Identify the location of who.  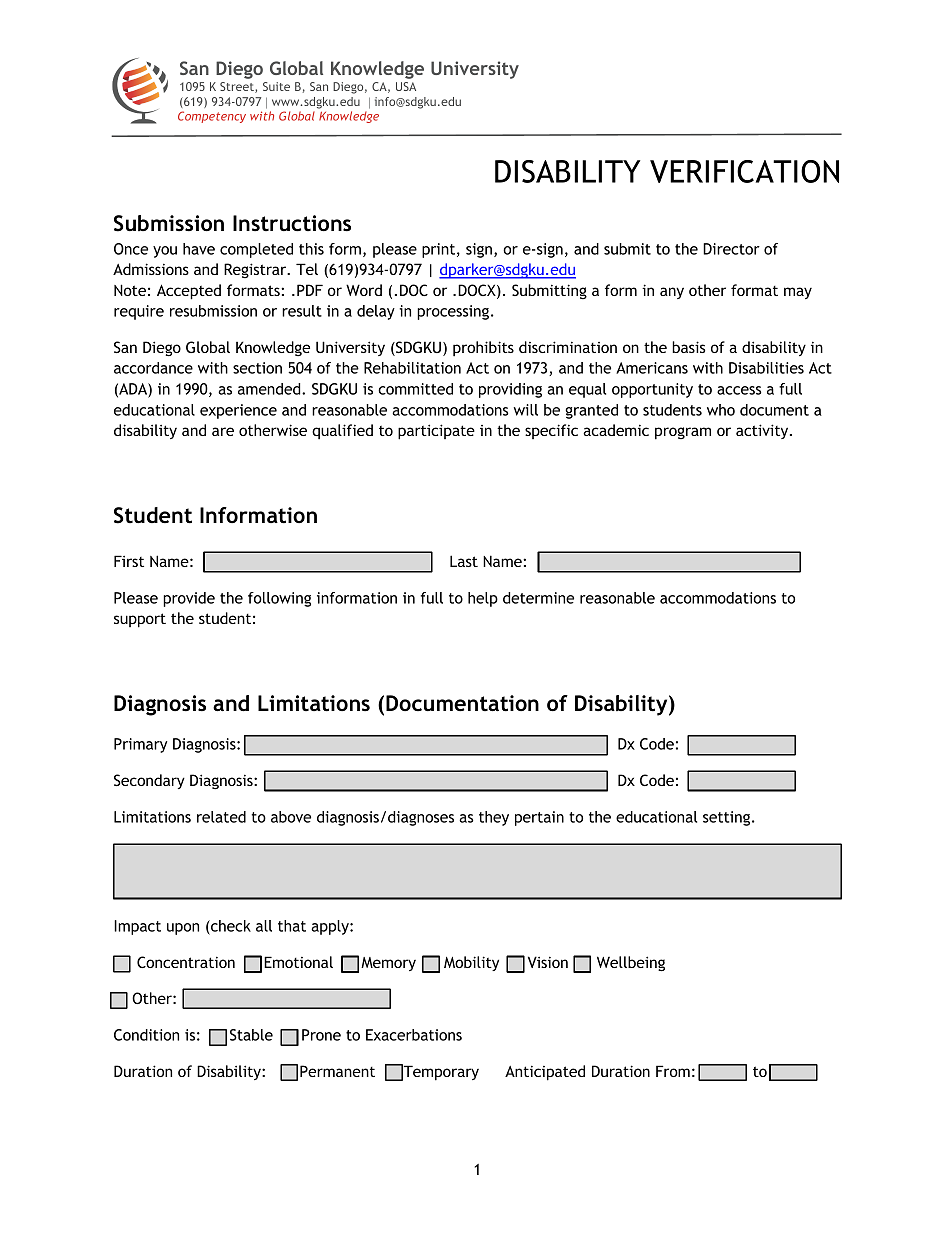
(721, 410).
